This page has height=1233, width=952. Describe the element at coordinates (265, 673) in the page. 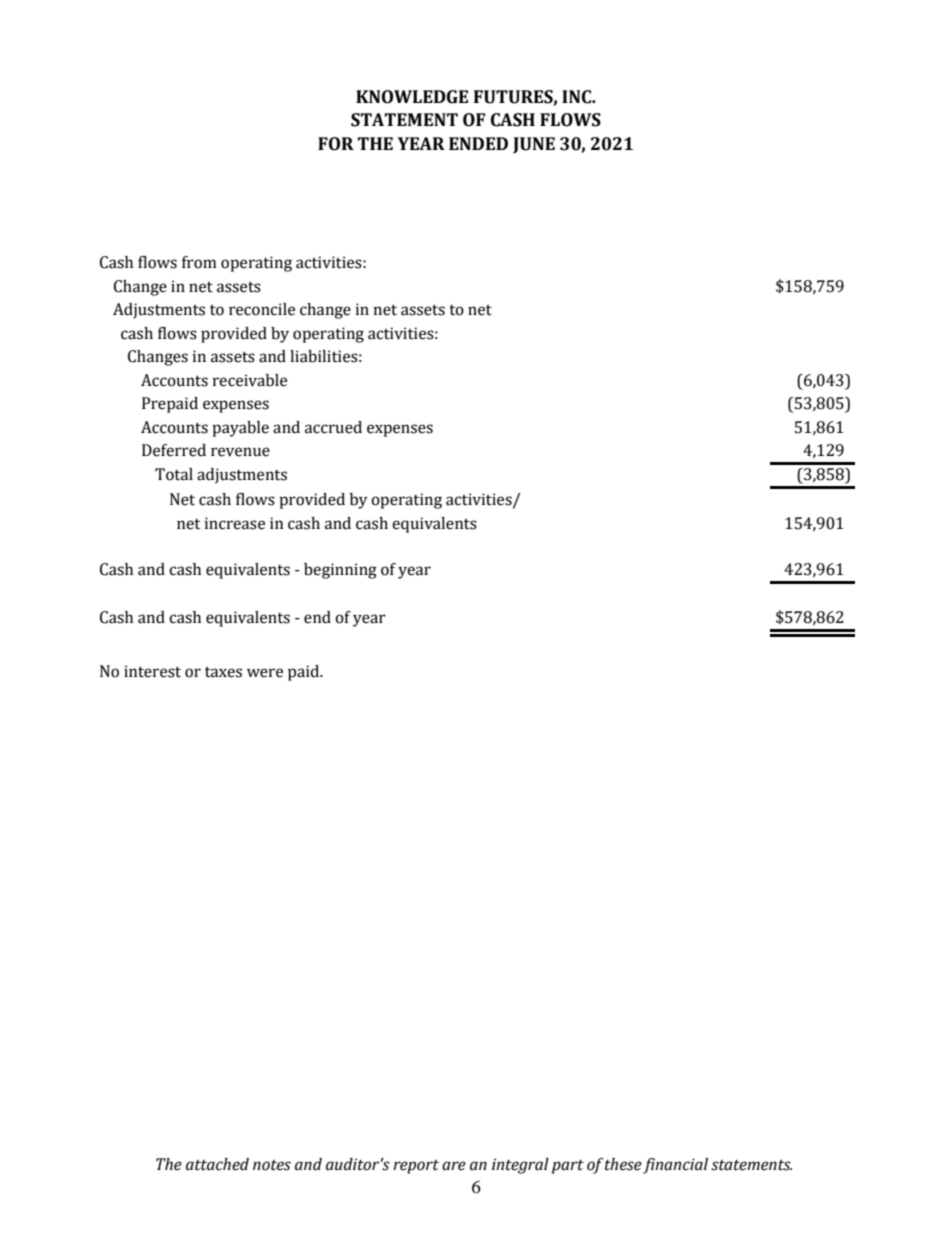

I see `were` at that location.
